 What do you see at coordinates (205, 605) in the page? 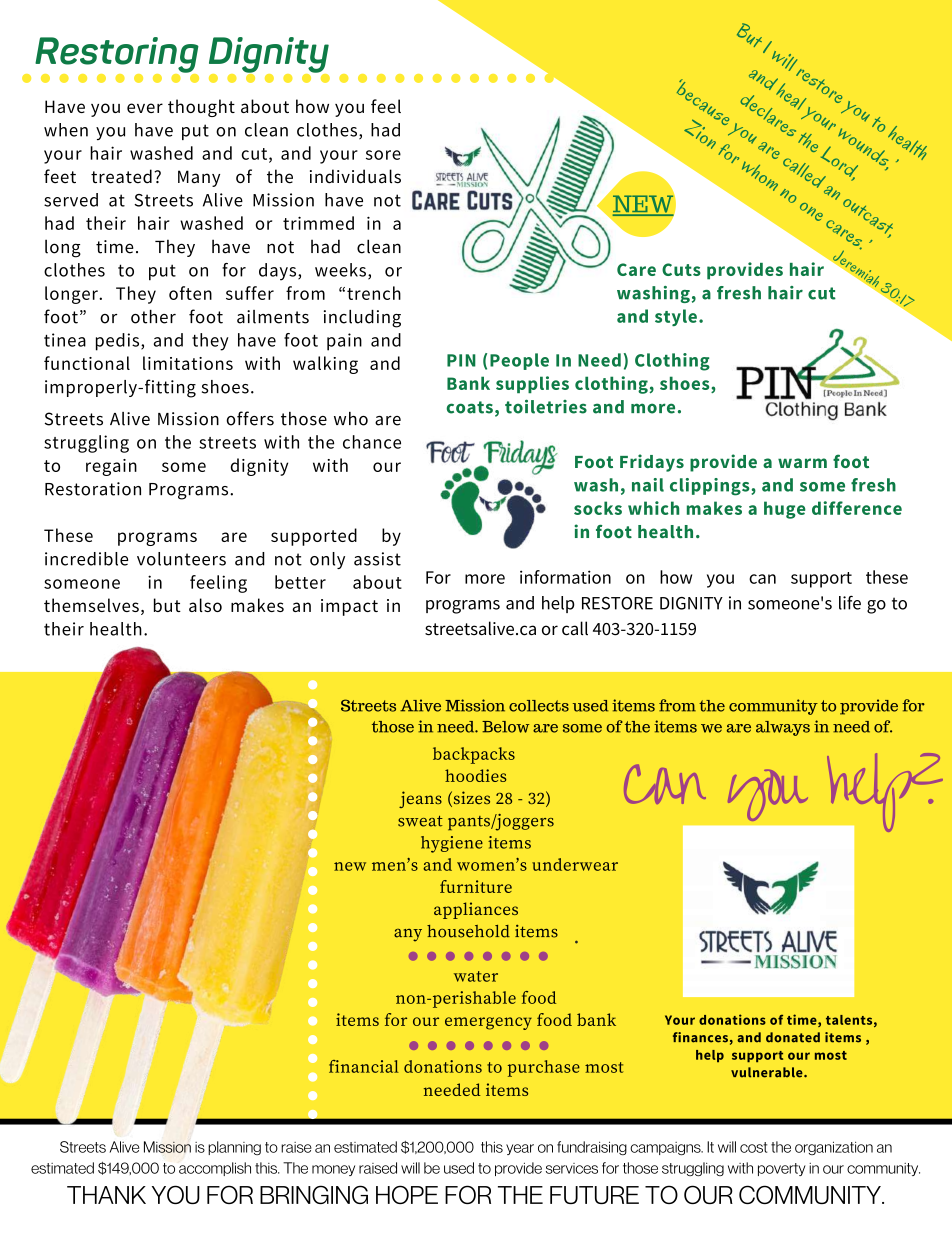
I see `also` at bounding box center [205, 605].
